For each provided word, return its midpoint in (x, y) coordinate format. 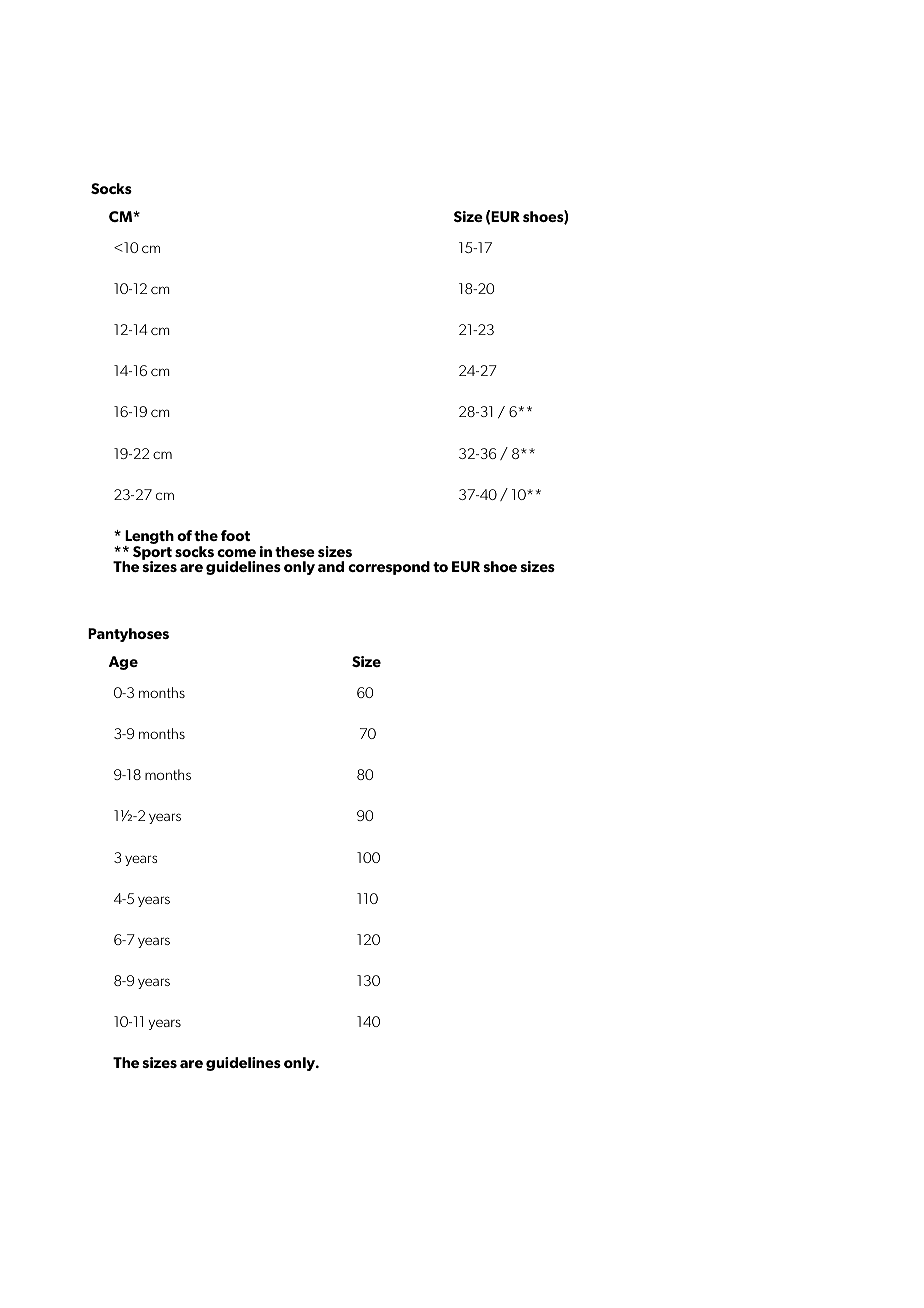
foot (235, 535)
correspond (389, 568)
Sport (152, 554)
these (295, 551)
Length (149, 538)
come (236, 553)
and (331, 566)
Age (123, 663)
